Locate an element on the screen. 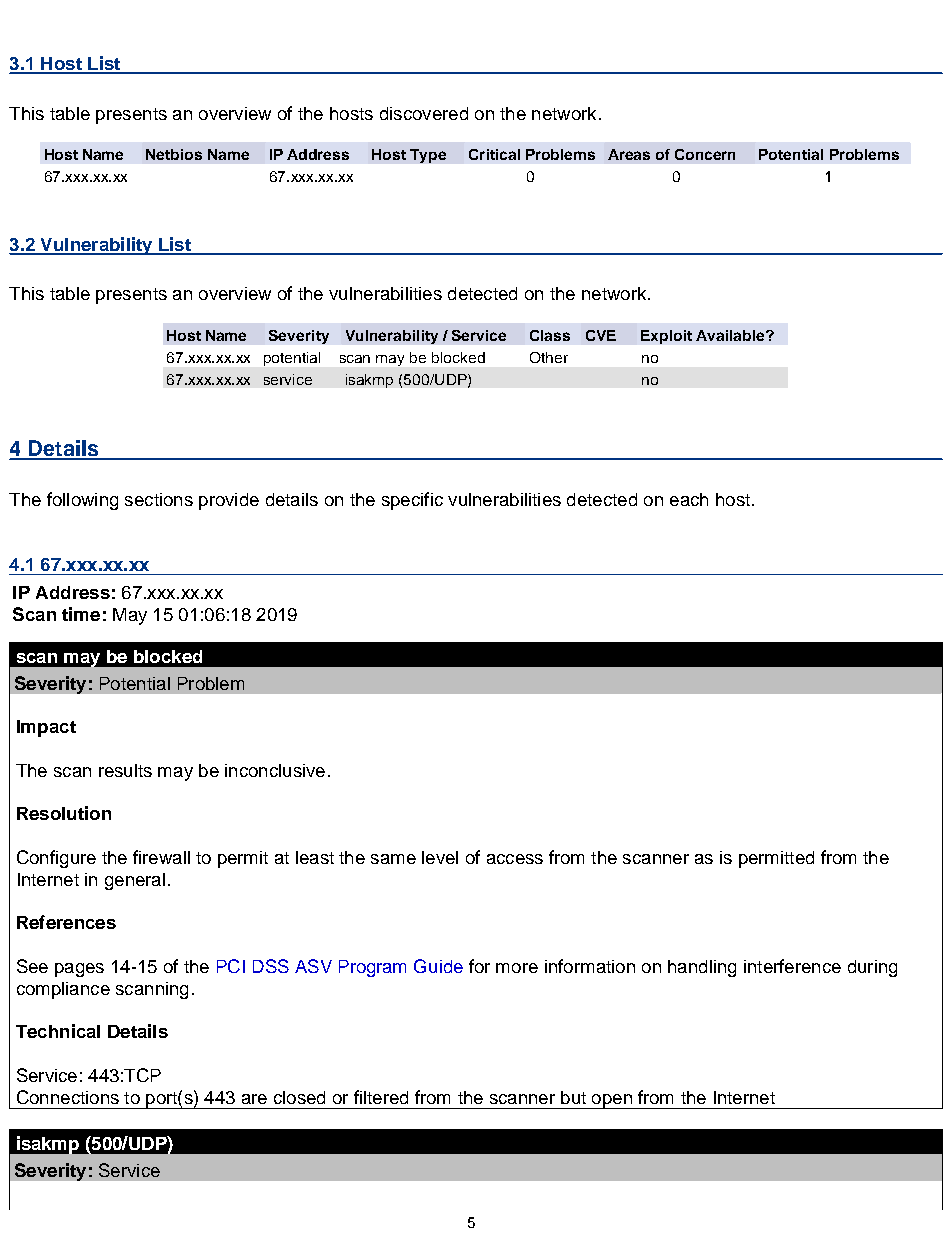  filtered is located at coordinates (381, 1097).
